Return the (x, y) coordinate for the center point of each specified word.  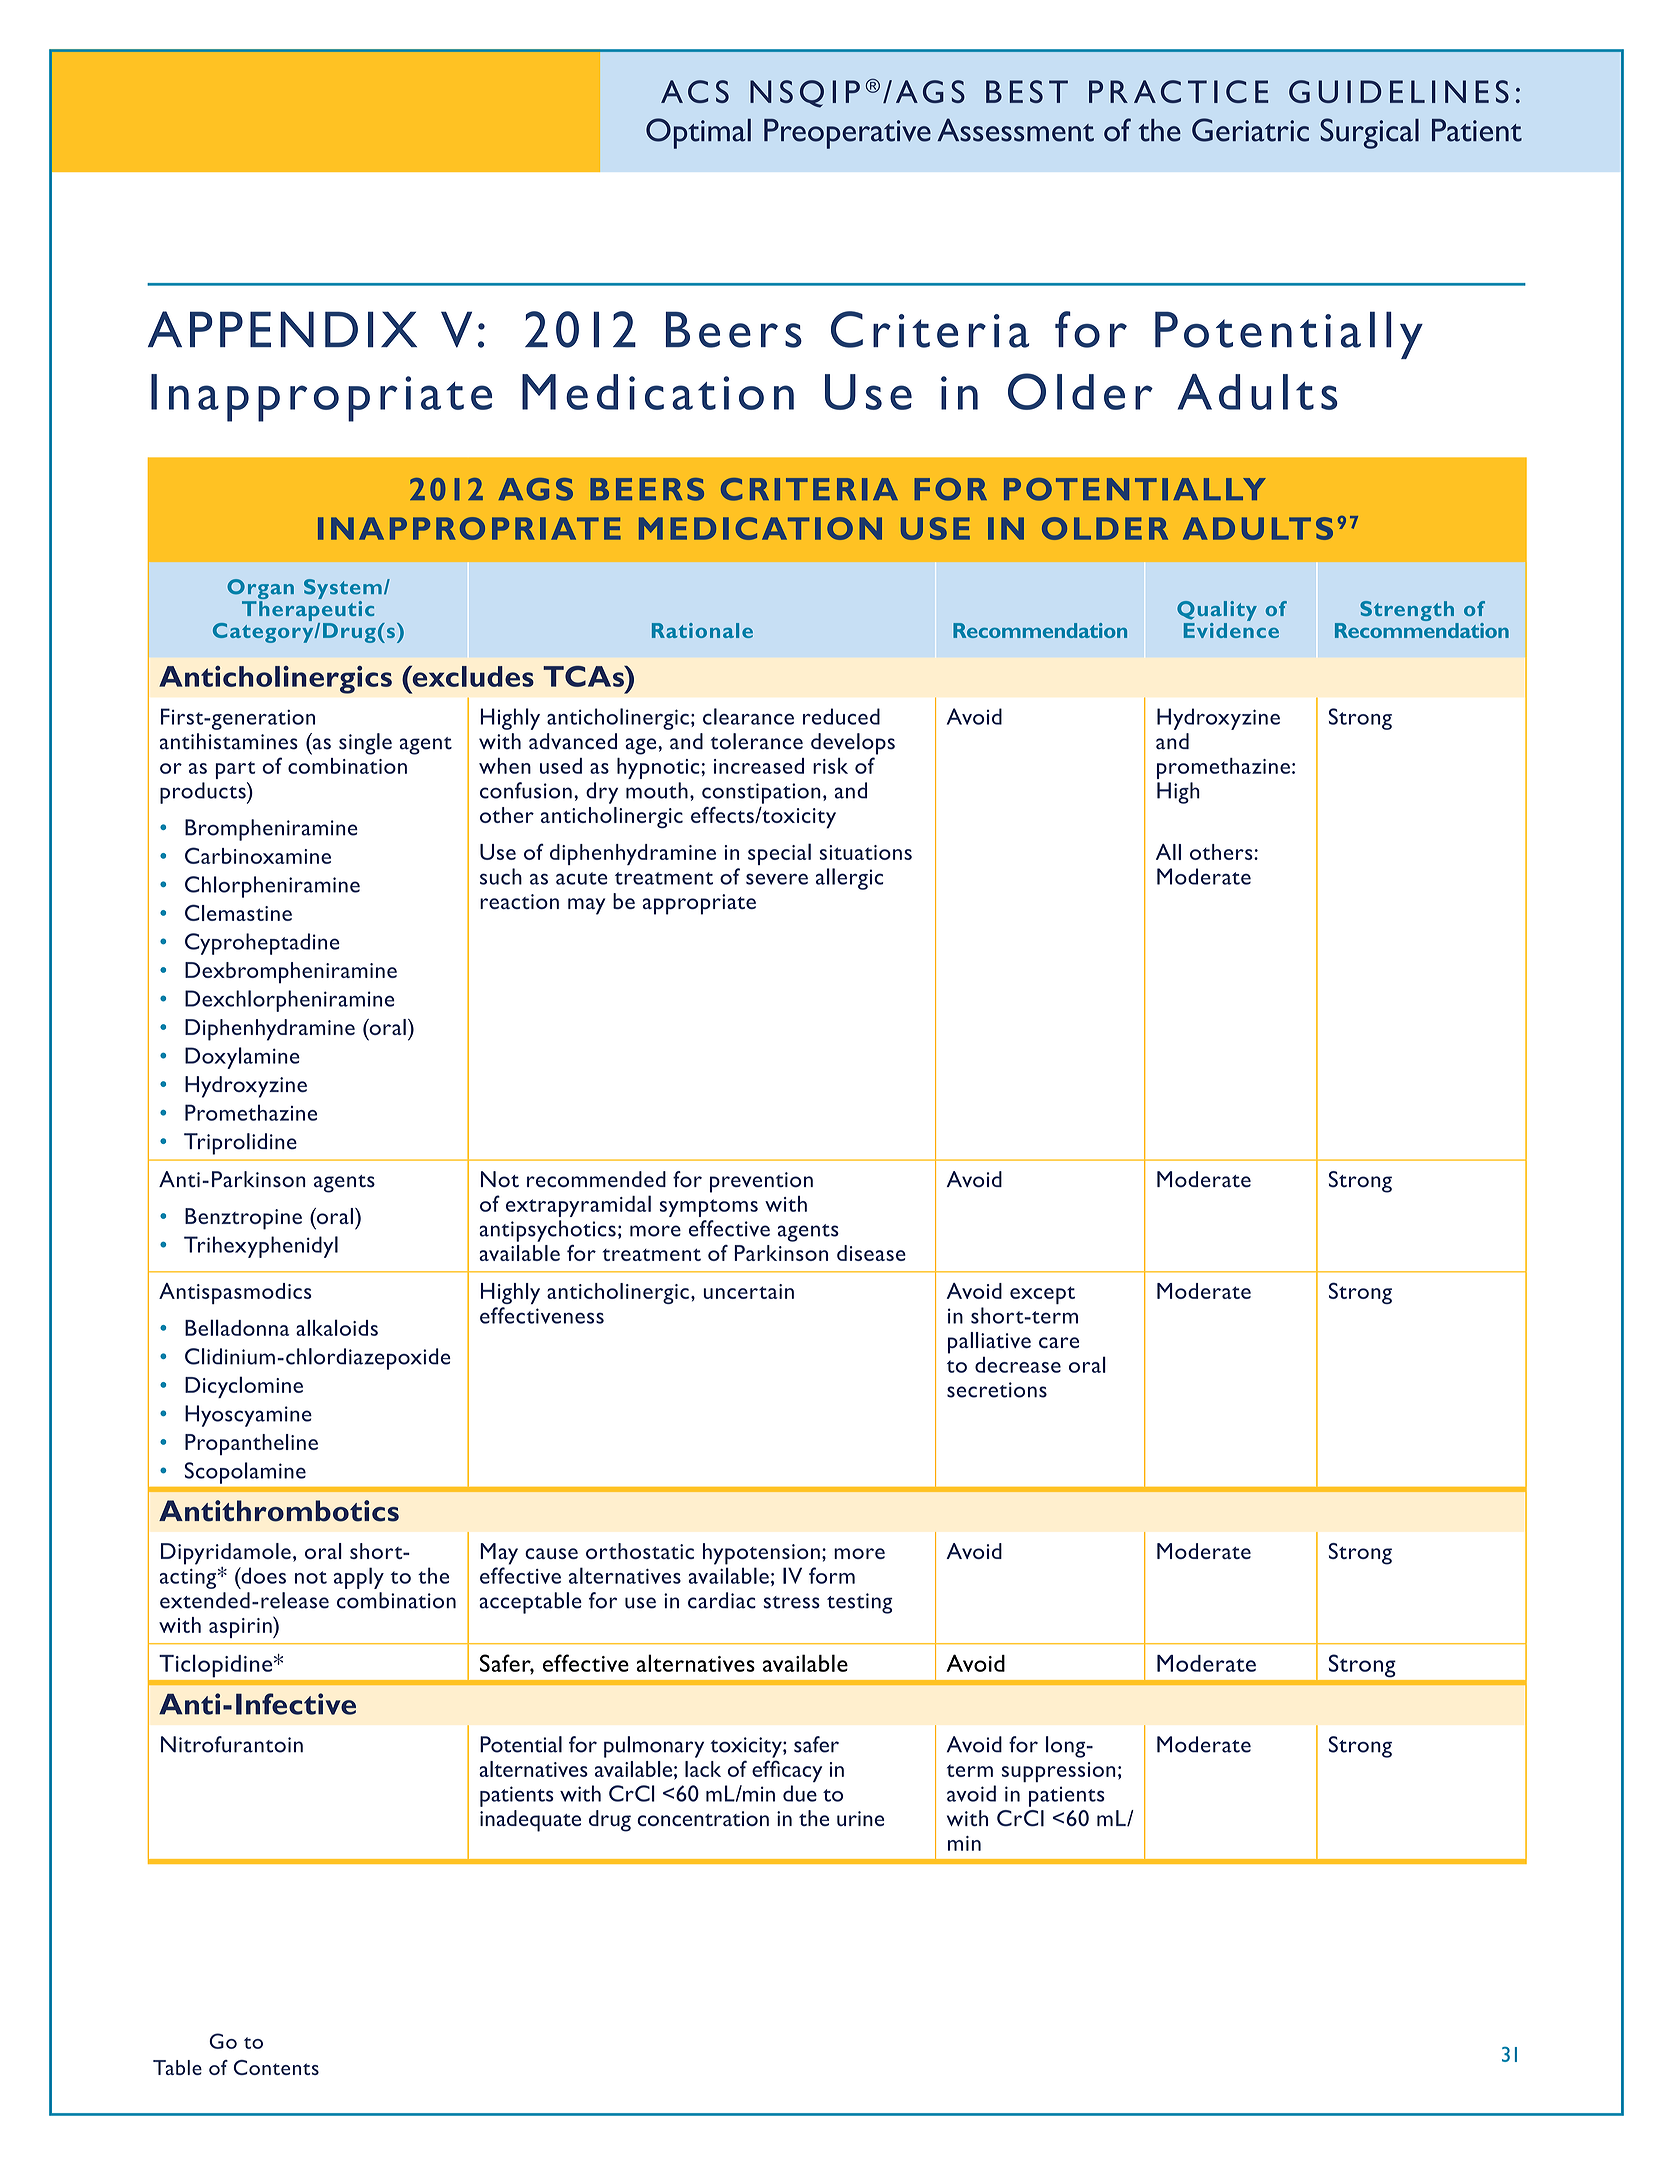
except (1042, 1295)
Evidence (1231, 629)
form (832, 1575)
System (343, 589)
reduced (841, 716)
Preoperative (847, 134)
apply (359, 1578)
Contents (276, 2067)
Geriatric (1250, 130)
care (1059, 1342)
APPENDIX (282, 329)
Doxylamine (242, 1058)
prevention (761, 1182)
